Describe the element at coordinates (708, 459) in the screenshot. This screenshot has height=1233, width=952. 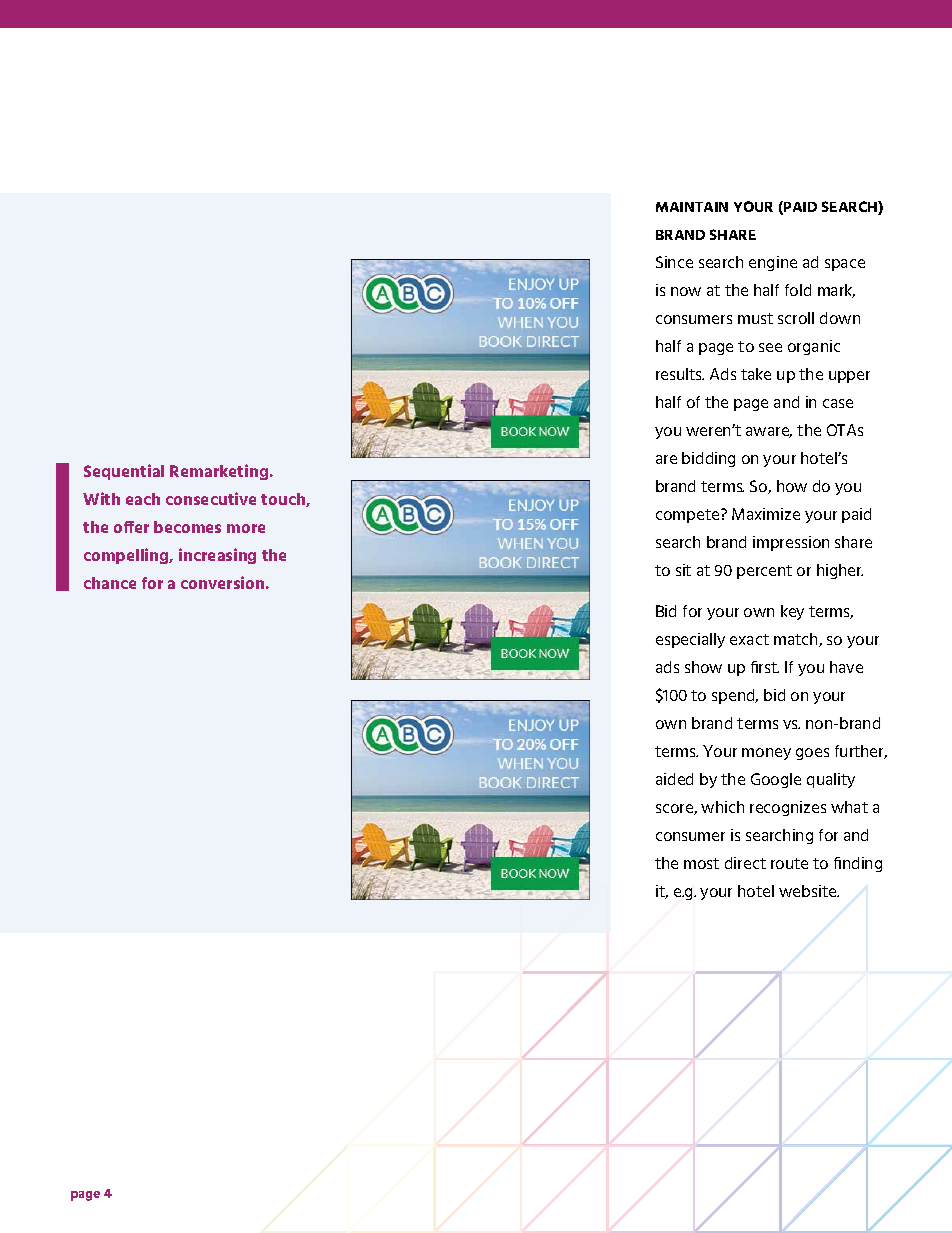
I see `bidding` at that location.
